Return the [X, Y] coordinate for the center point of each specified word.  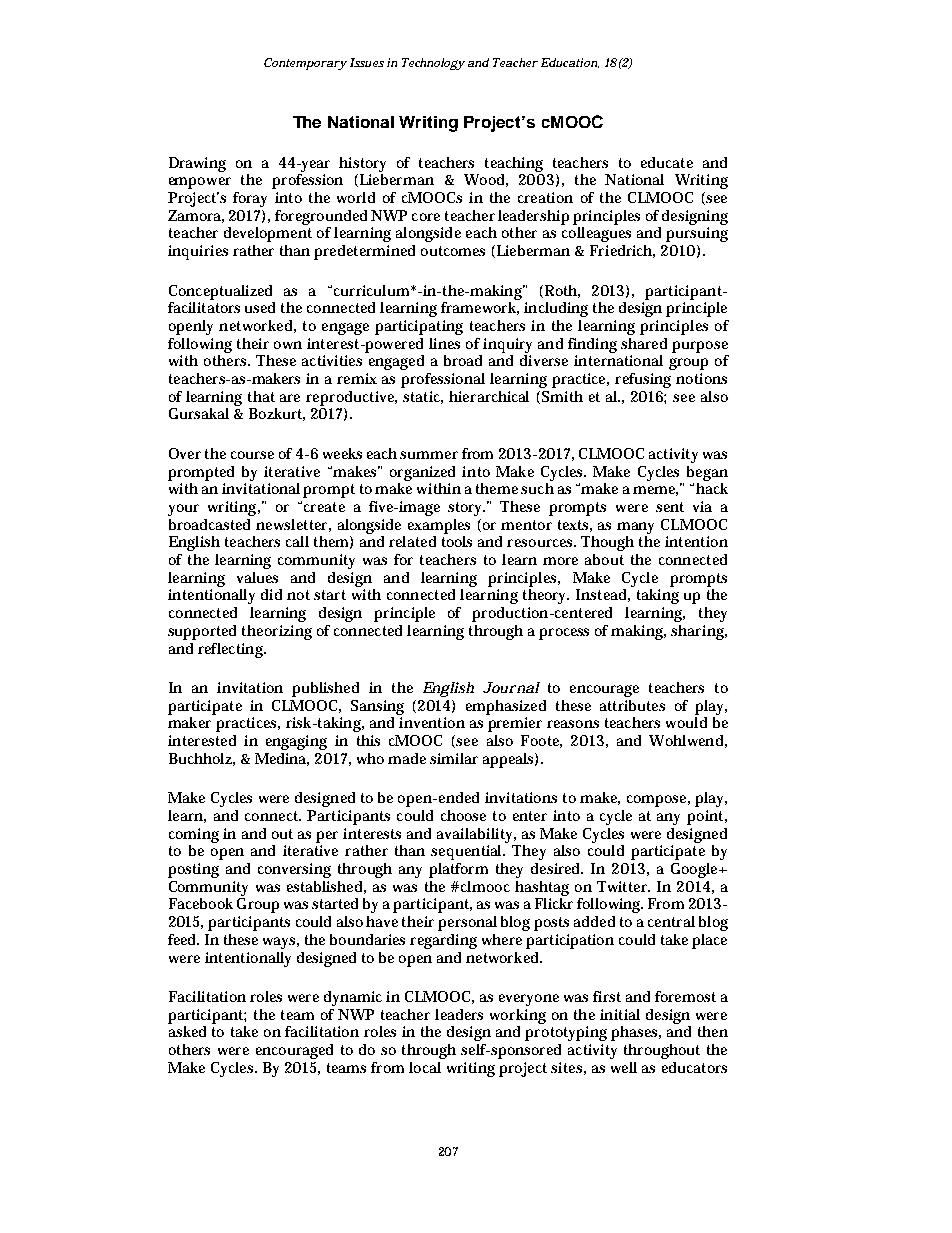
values [257, 577]
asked [187, 1031]
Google [696, 870]
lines [444, 343]
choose [463, 815]
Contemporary [305, 64]
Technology [433, 64]
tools [457, 540]
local [425, 1067]
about [604, 559]
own [288, 345]
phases [636, 1033]
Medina [282, 759]
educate [667, 162]
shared [644, 343]
